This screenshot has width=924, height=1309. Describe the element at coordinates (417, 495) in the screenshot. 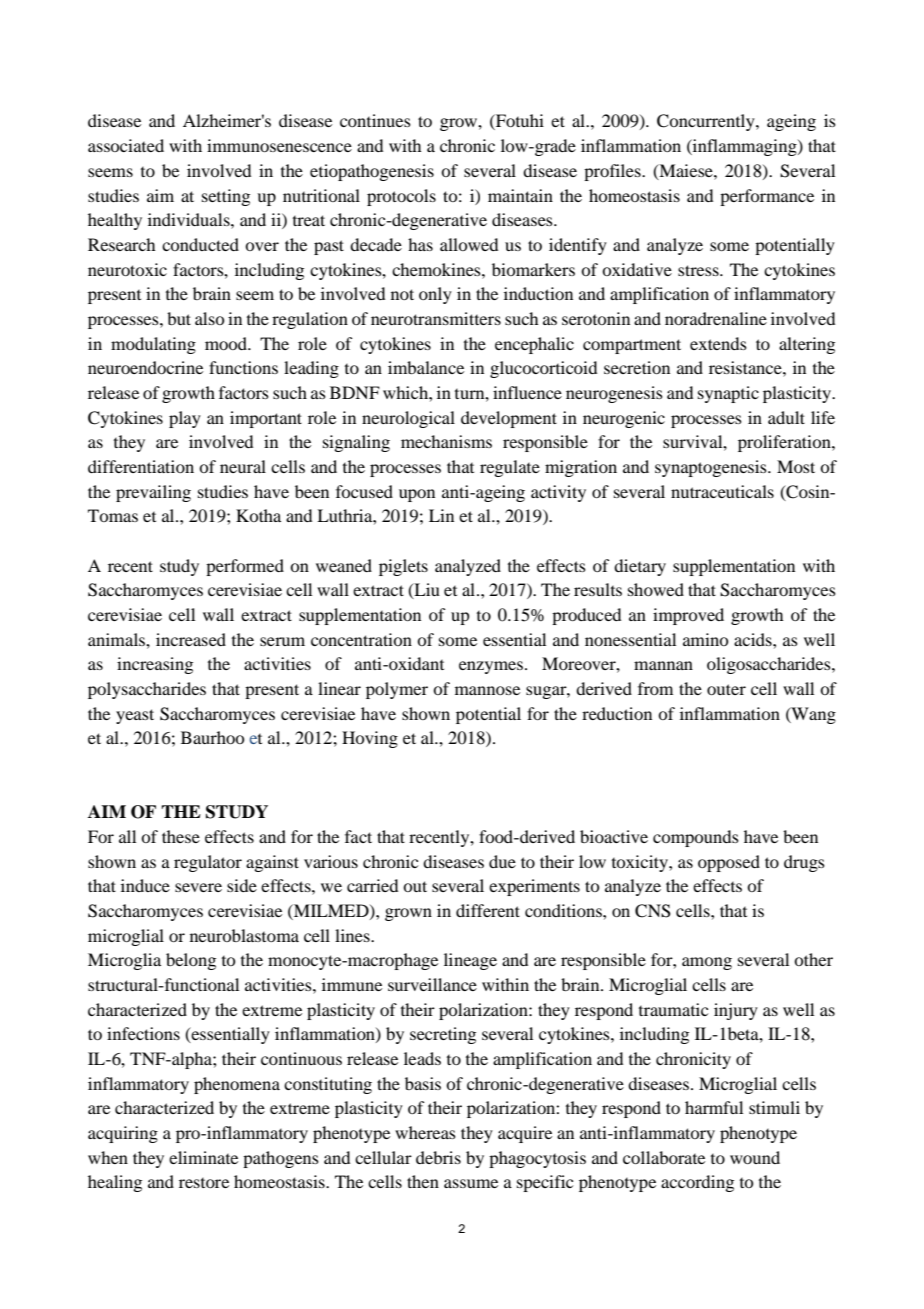

I see `upon` at that location.
